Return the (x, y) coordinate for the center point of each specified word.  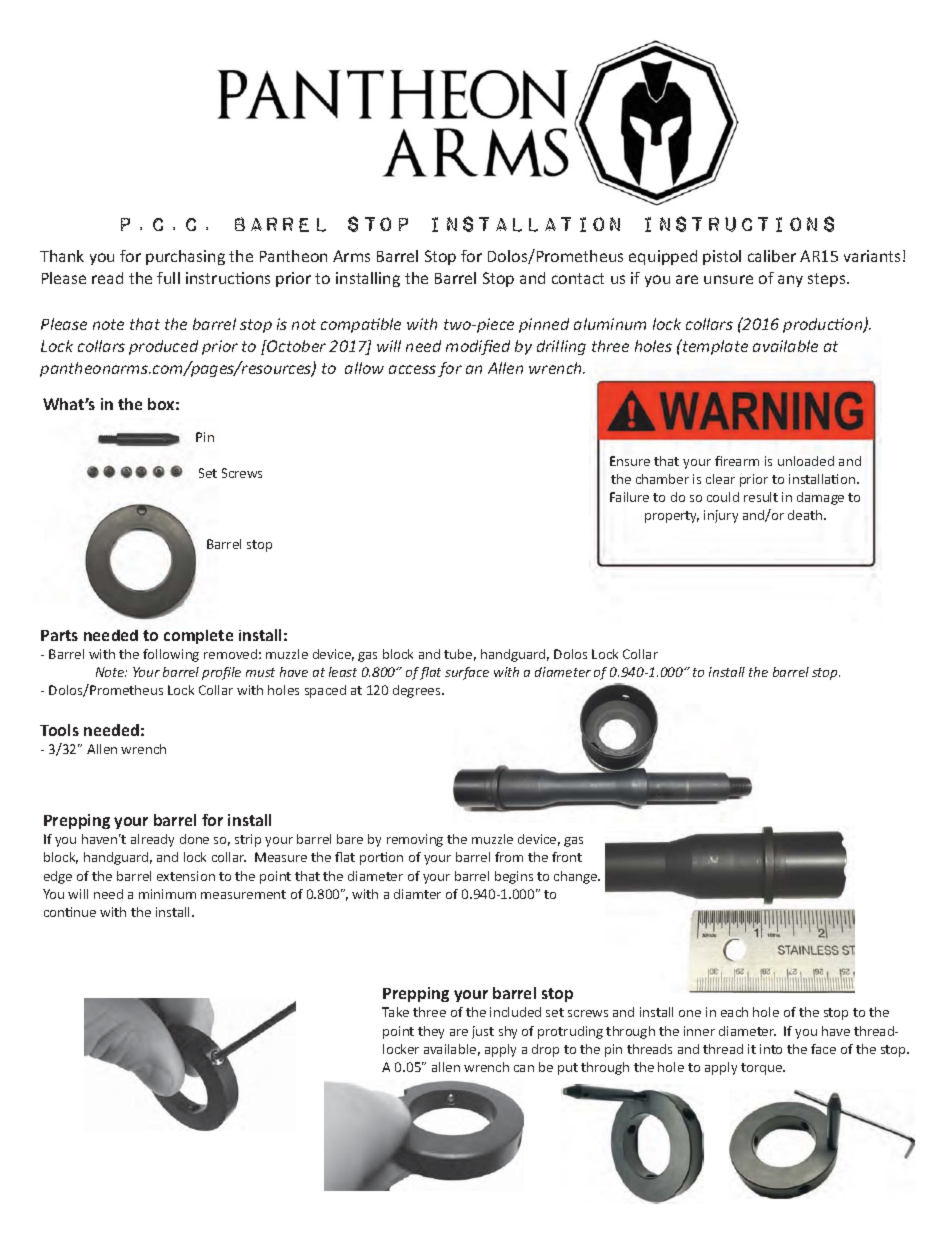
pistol (722, 257)
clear (720, 479)
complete (198, 637)
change (577, 877)
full (168, 278)
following (171, 655)
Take (395, 1012)
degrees (418, 691)
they (431, 1032)
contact (578, 278)
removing (415, 840)
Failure (629, 497)
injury (721, 516)
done (194, 839)
